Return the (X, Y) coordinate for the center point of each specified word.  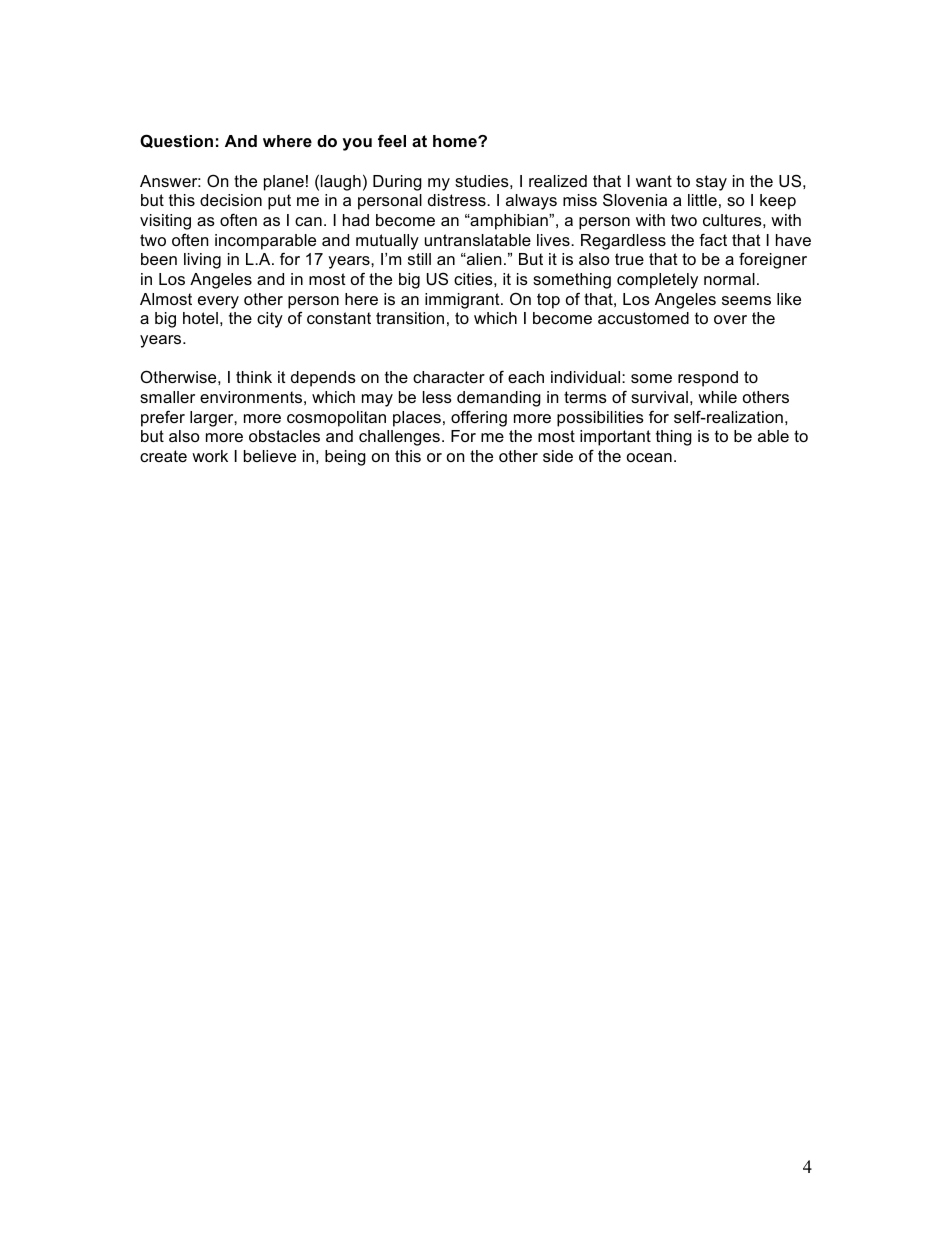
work (210, 456)
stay (711, 183)
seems (746, 300)
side (558, 456)
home (456, 141)
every (218, 302)
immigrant (463, 301)
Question (176, 141)
